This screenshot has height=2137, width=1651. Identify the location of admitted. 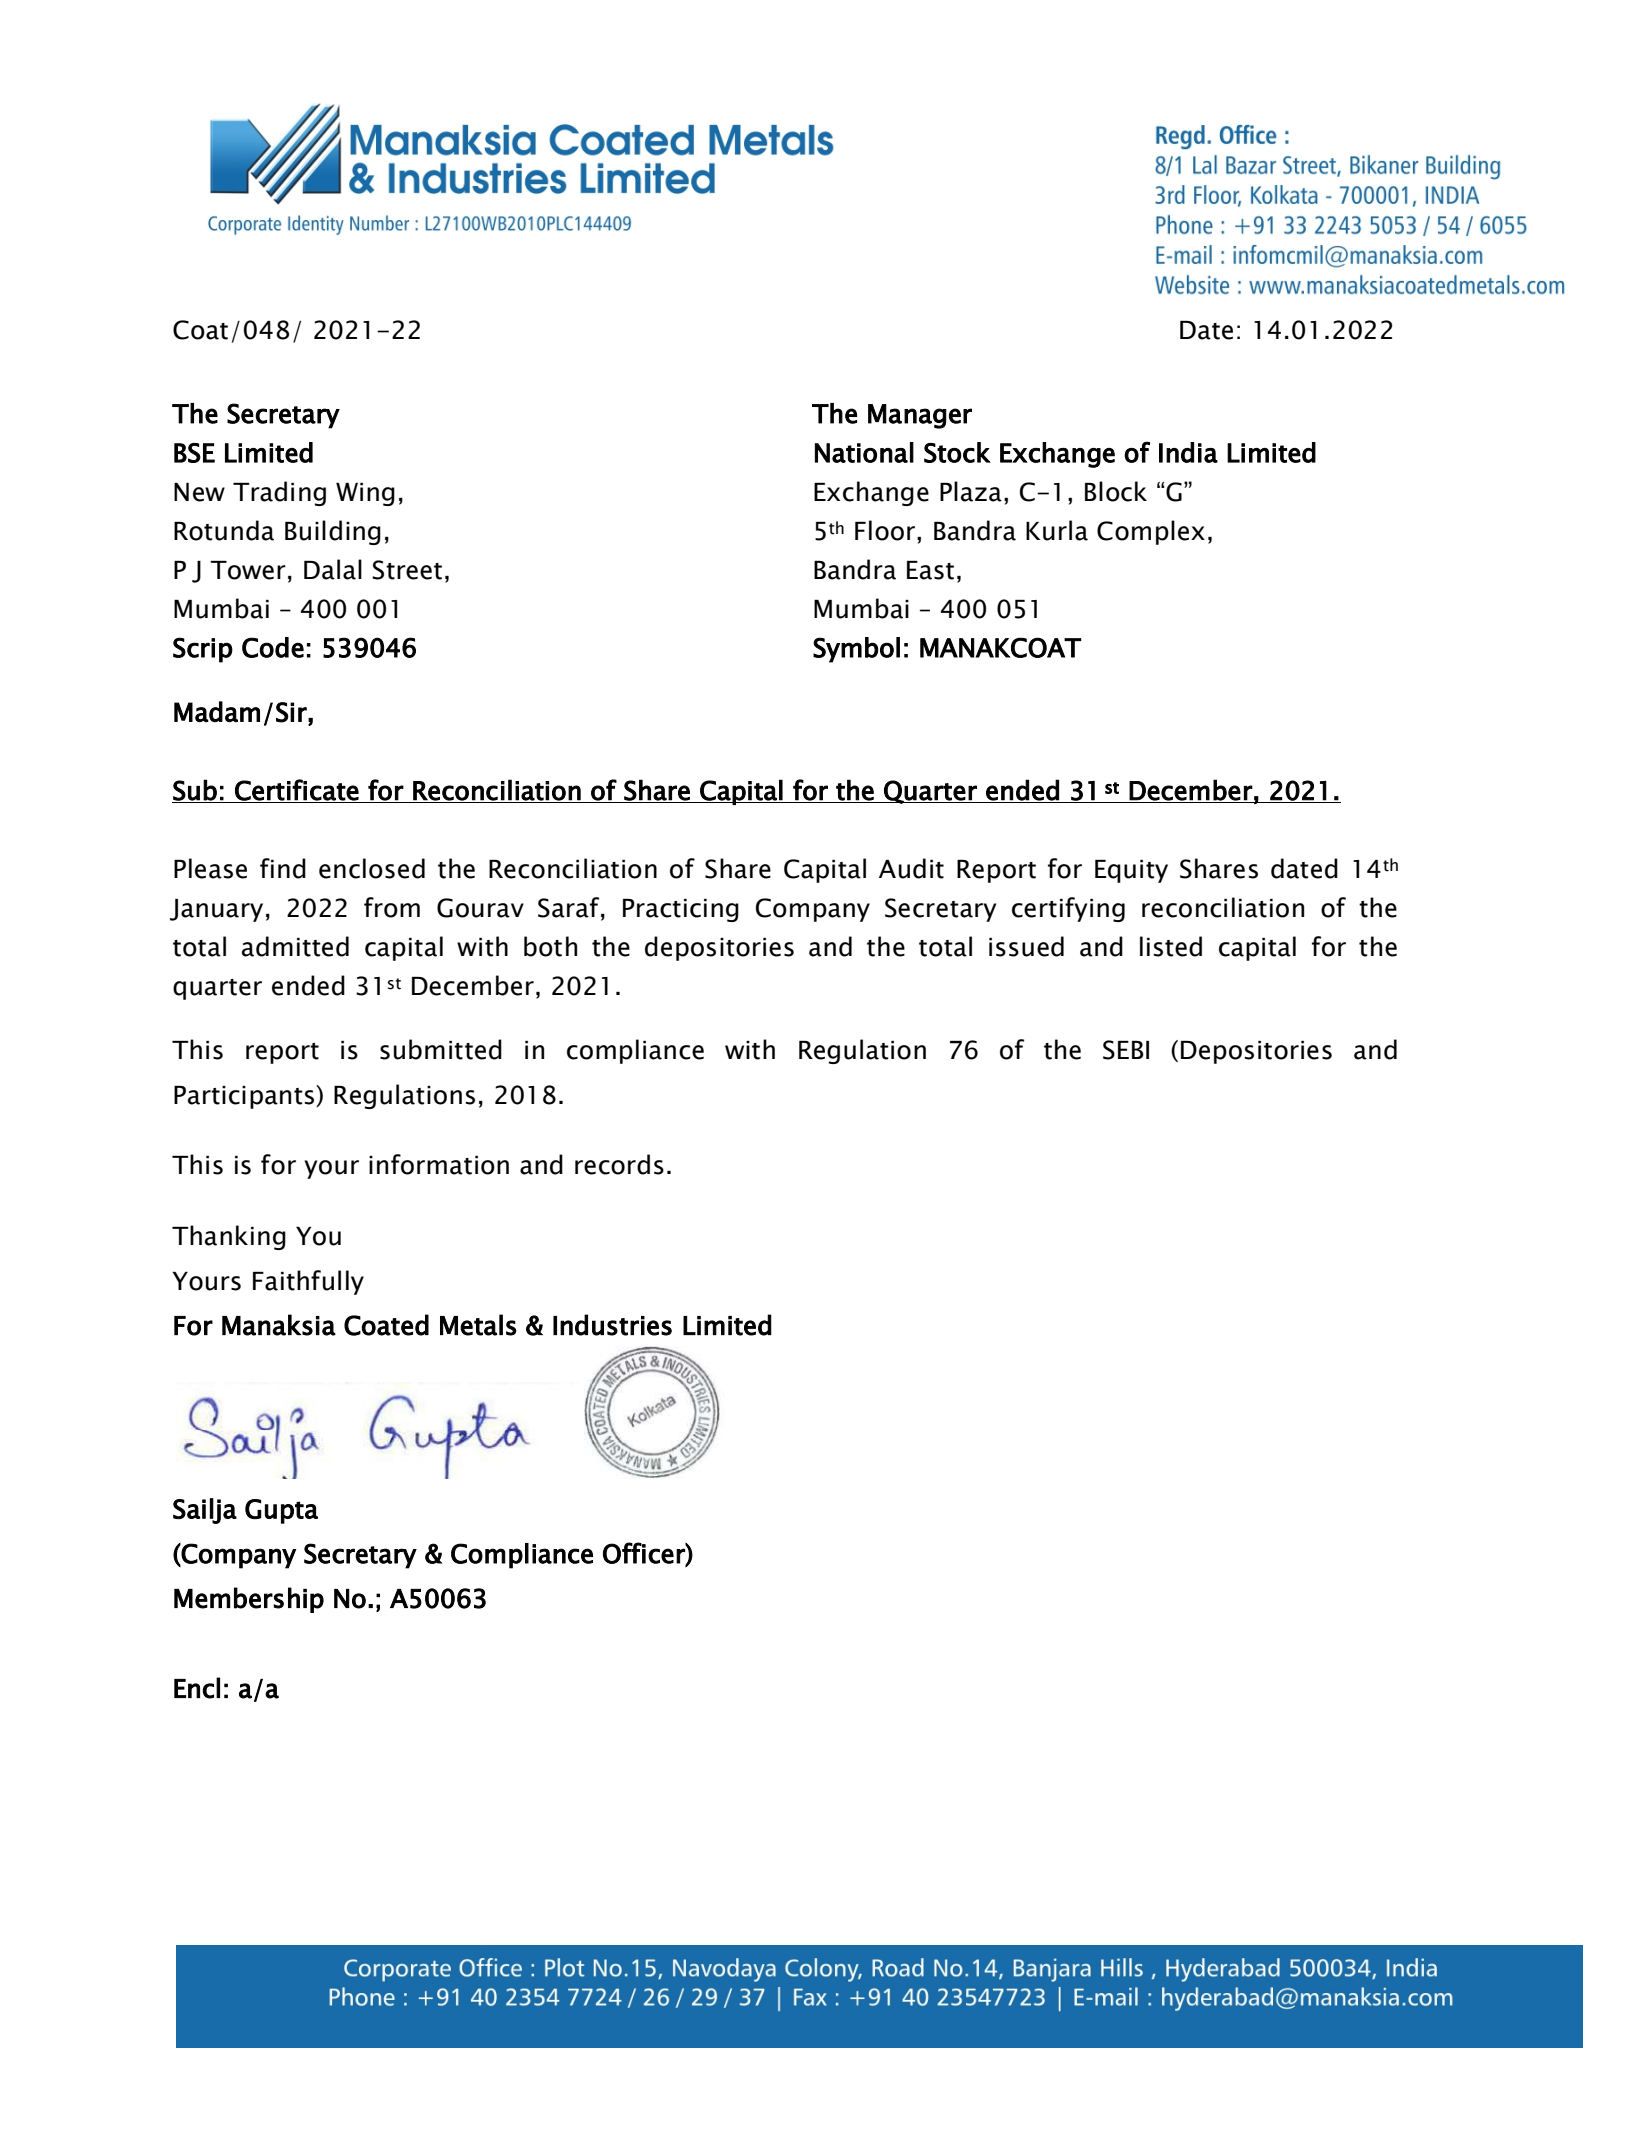
(295, 946).
